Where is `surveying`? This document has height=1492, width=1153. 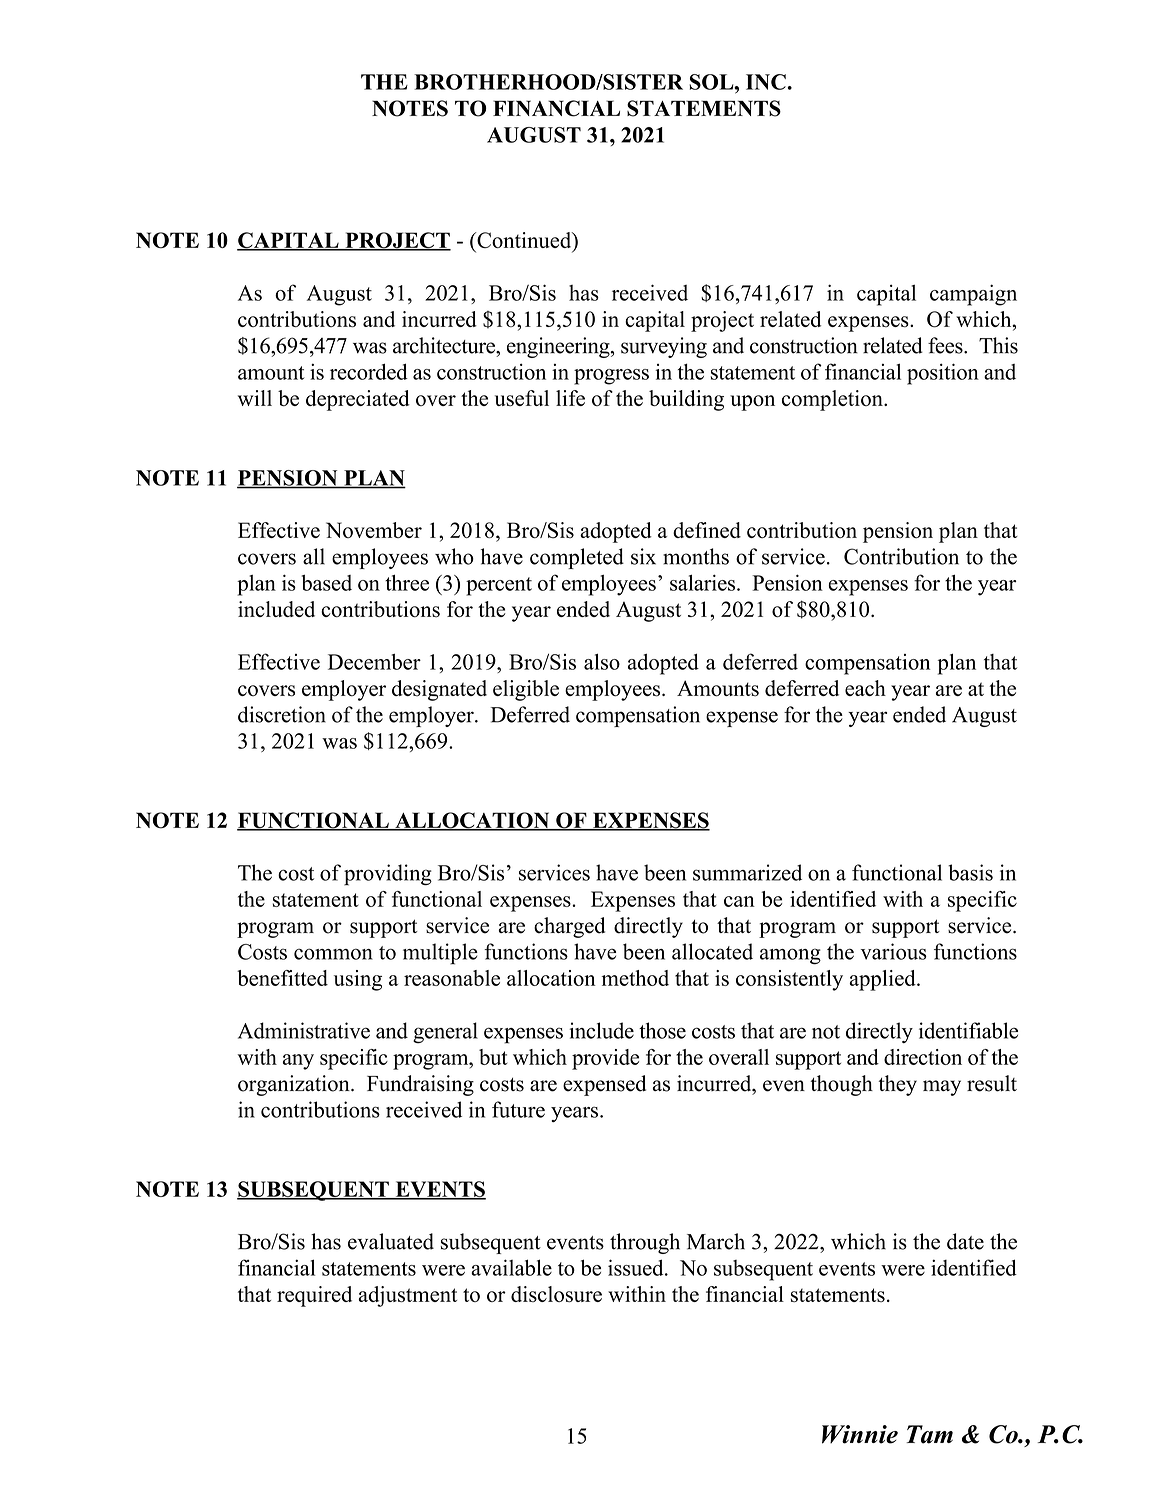
surveying is located at coordinates (664, 347).
